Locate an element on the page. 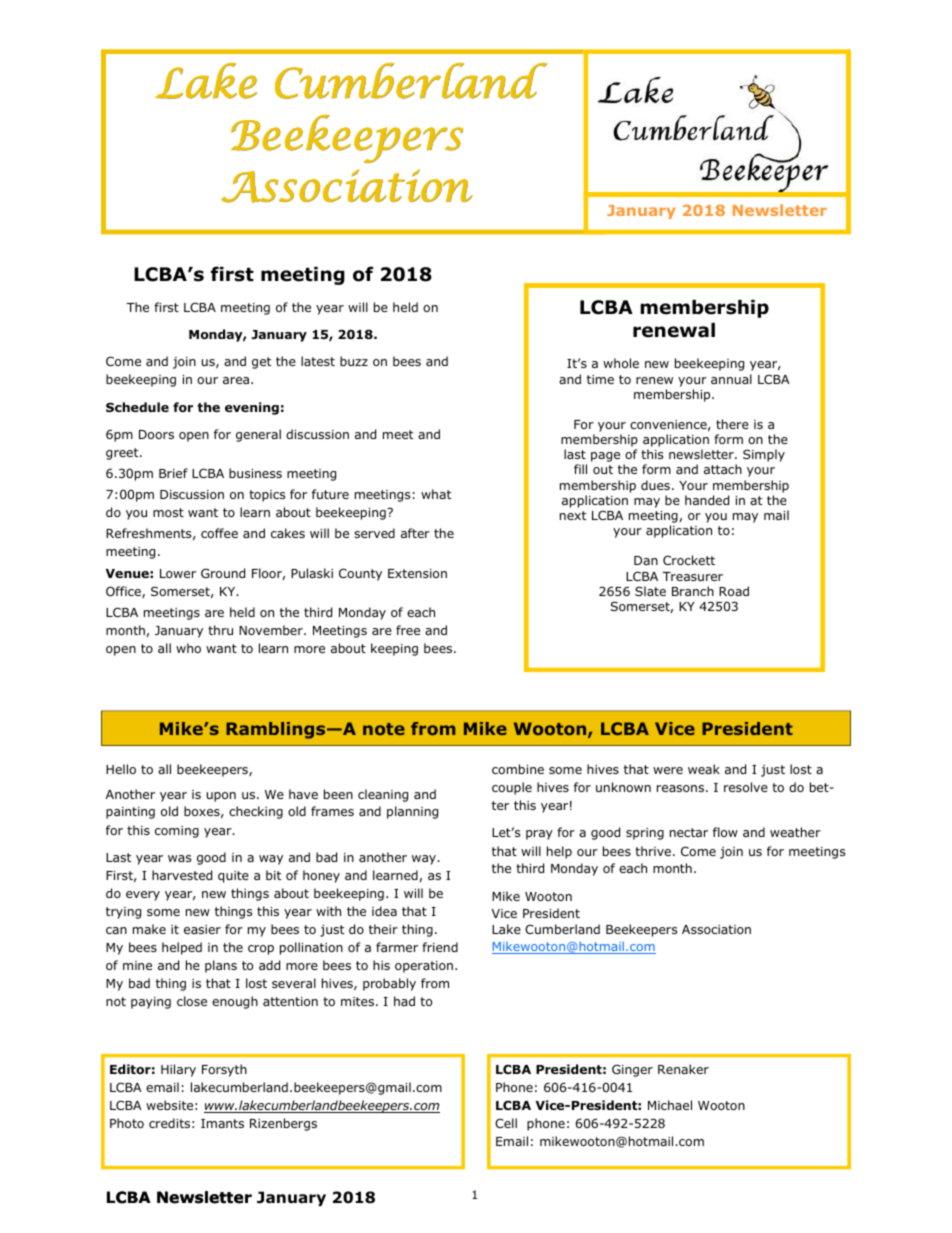 This document has width=952, height=1233. evening is located at coordinates (252, 408).
